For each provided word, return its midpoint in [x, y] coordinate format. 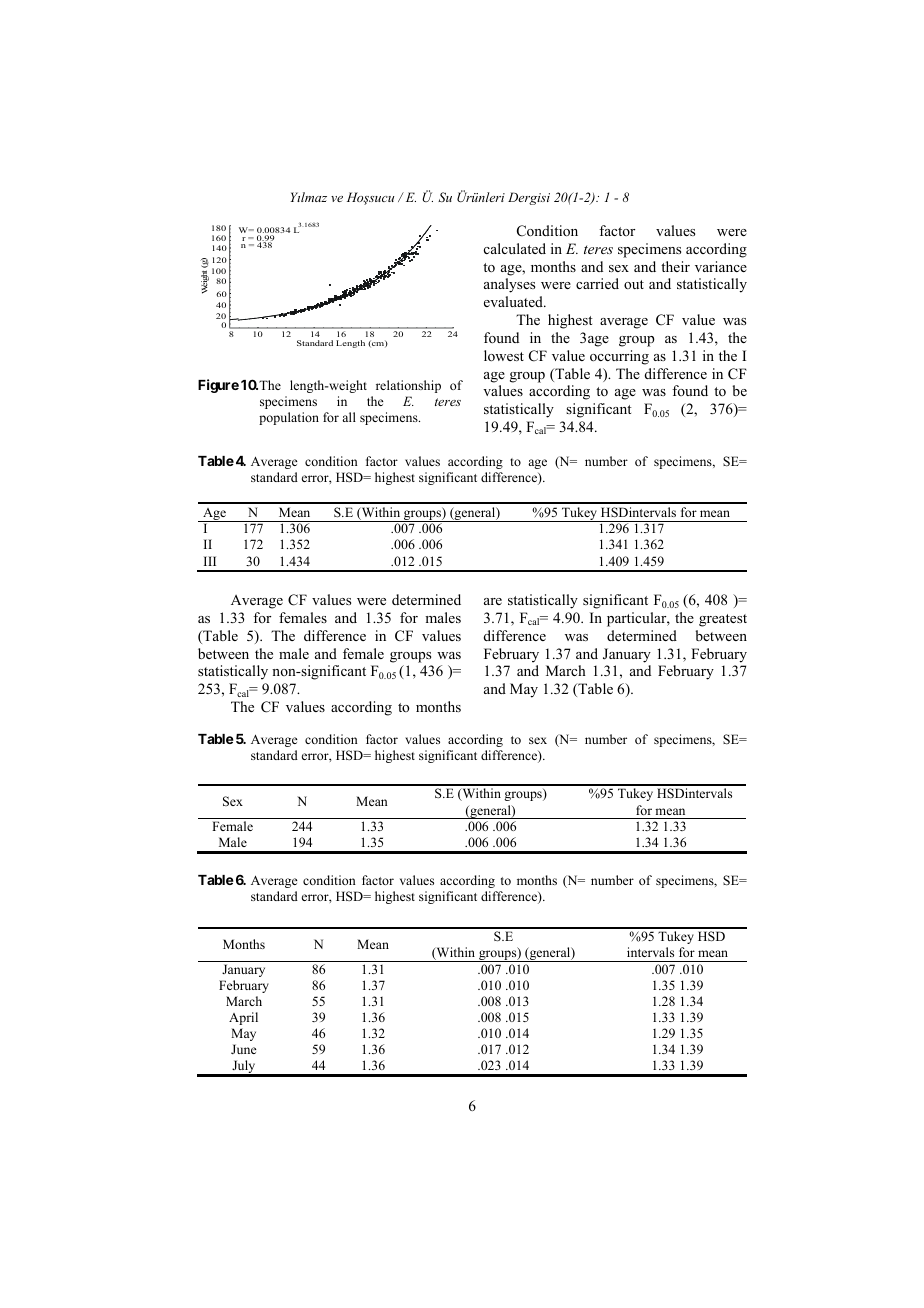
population [289, 418]
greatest [723, 620]
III [210, 561]
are [493, 601]
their [675, 266]
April [243, 1018]
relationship [408, 386]
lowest [504, 355]
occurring [619, 357]
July [244, 1068]
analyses [509, 285]
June [244, 1049]
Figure [218, 386]
